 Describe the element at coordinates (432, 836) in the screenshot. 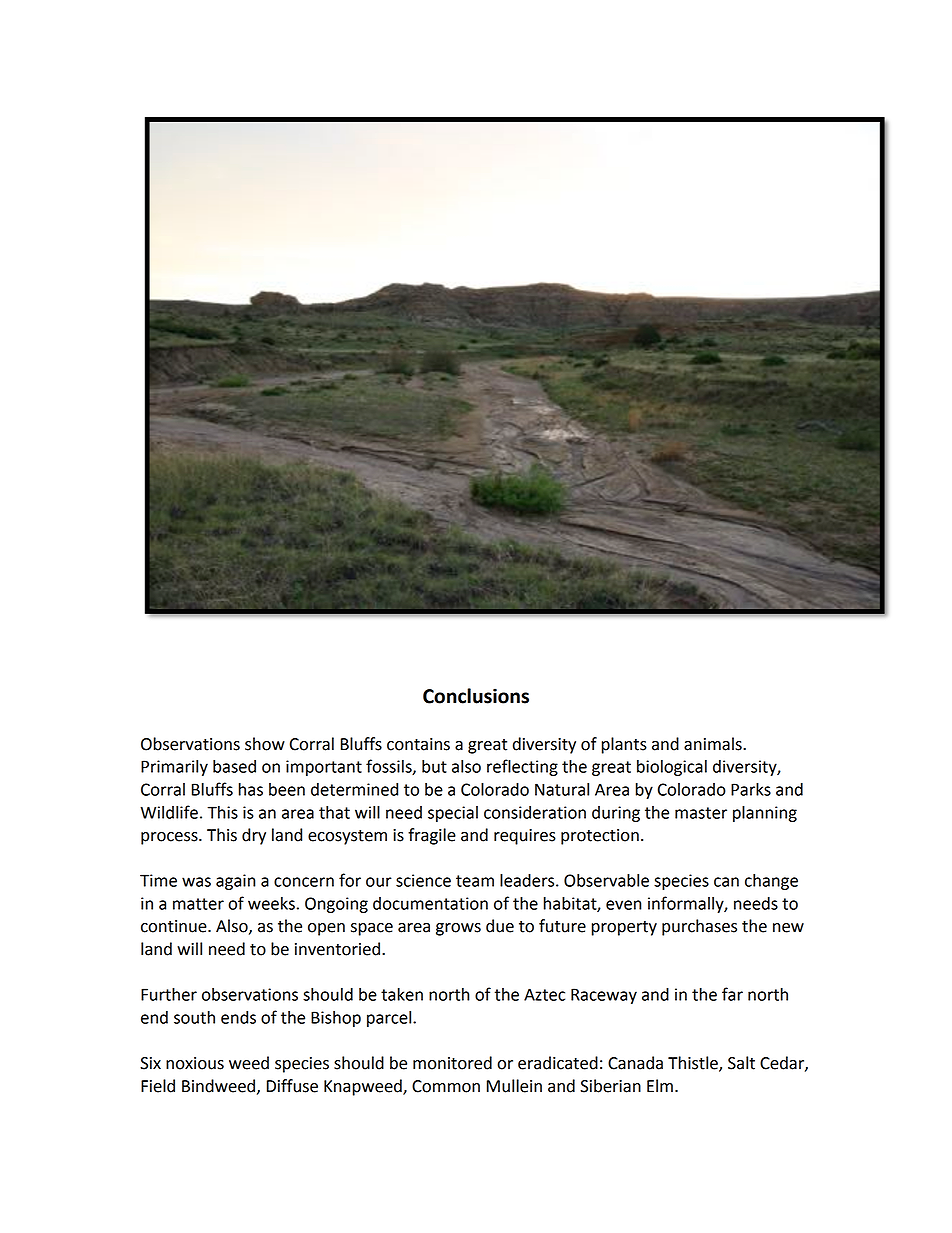

I see `fragile` at that location.
